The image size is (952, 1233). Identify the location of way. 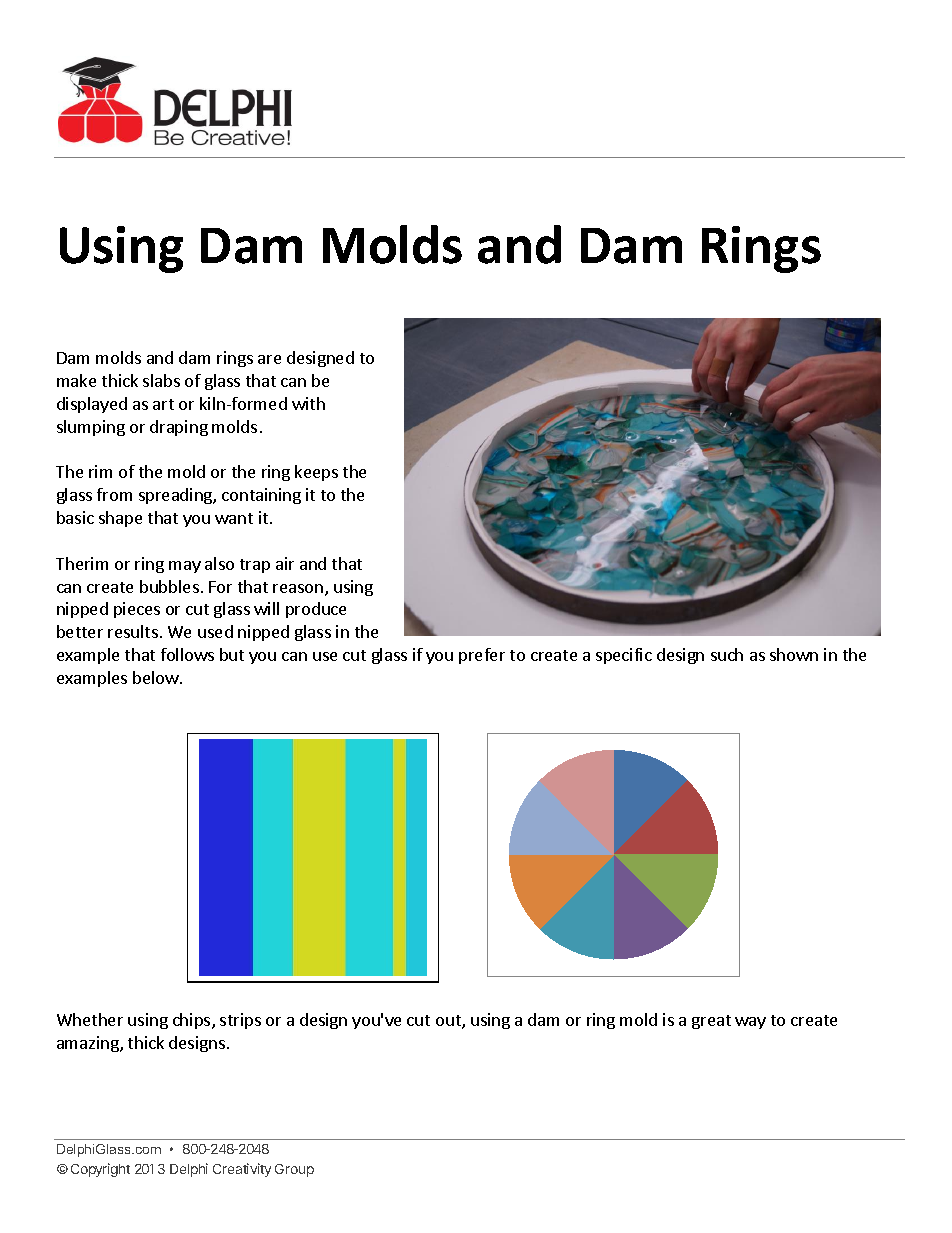
(750, 1023).
